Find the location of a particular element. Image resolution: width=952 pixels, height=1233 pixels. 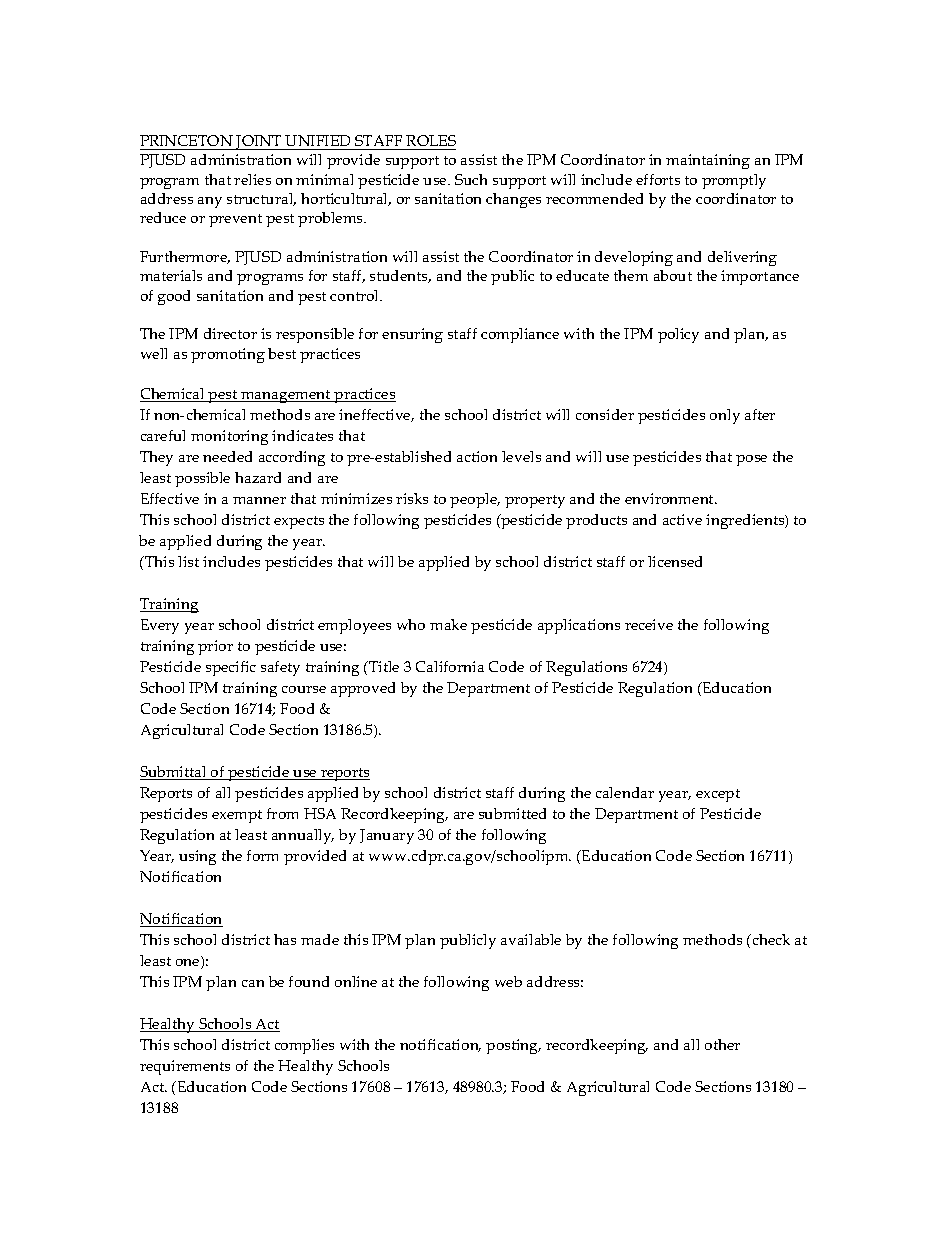

needed is located at coordinates (227, 456).
